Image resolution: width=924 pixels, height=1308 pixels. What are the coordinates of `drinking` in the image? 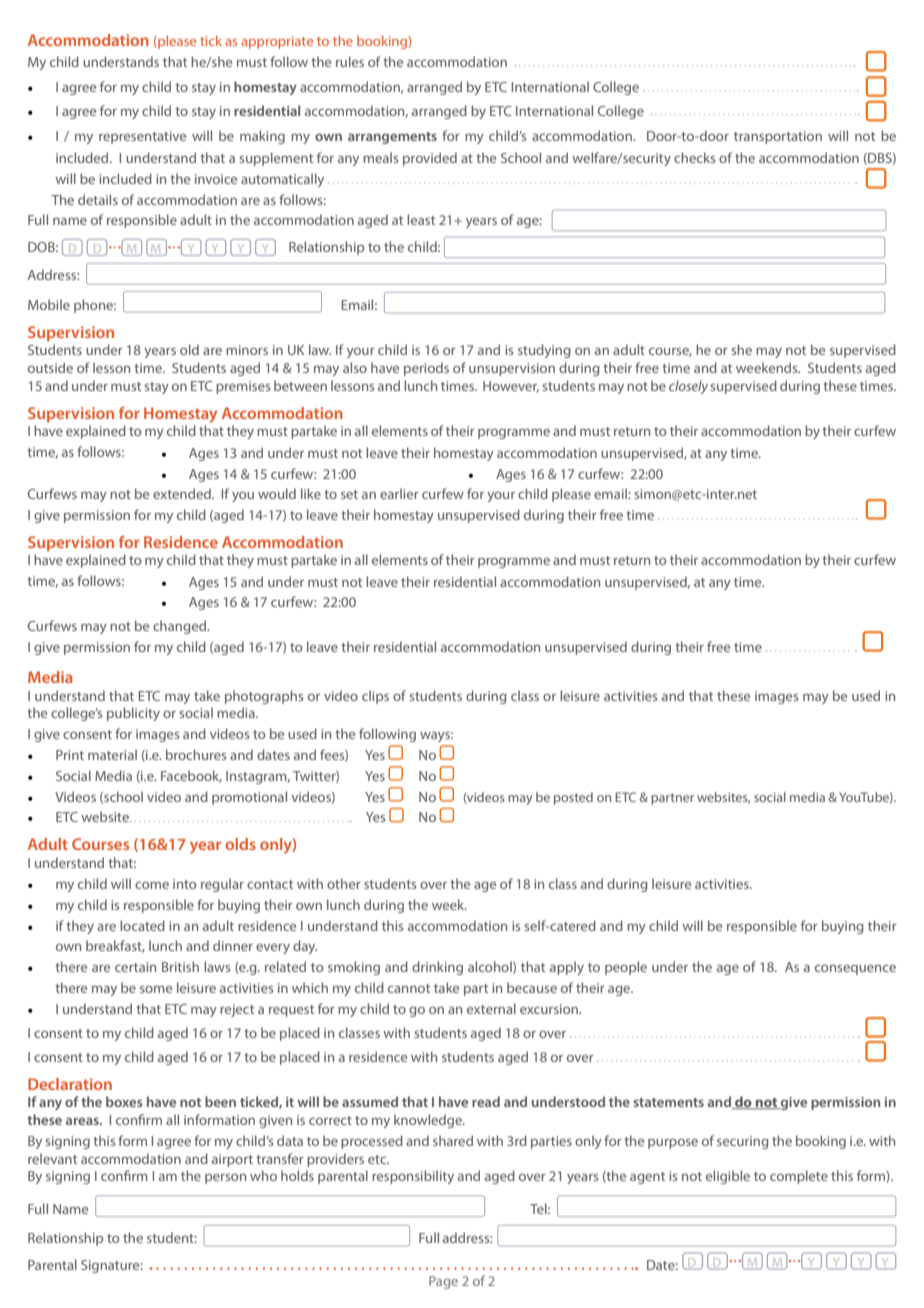 It's located at (437, 968).
